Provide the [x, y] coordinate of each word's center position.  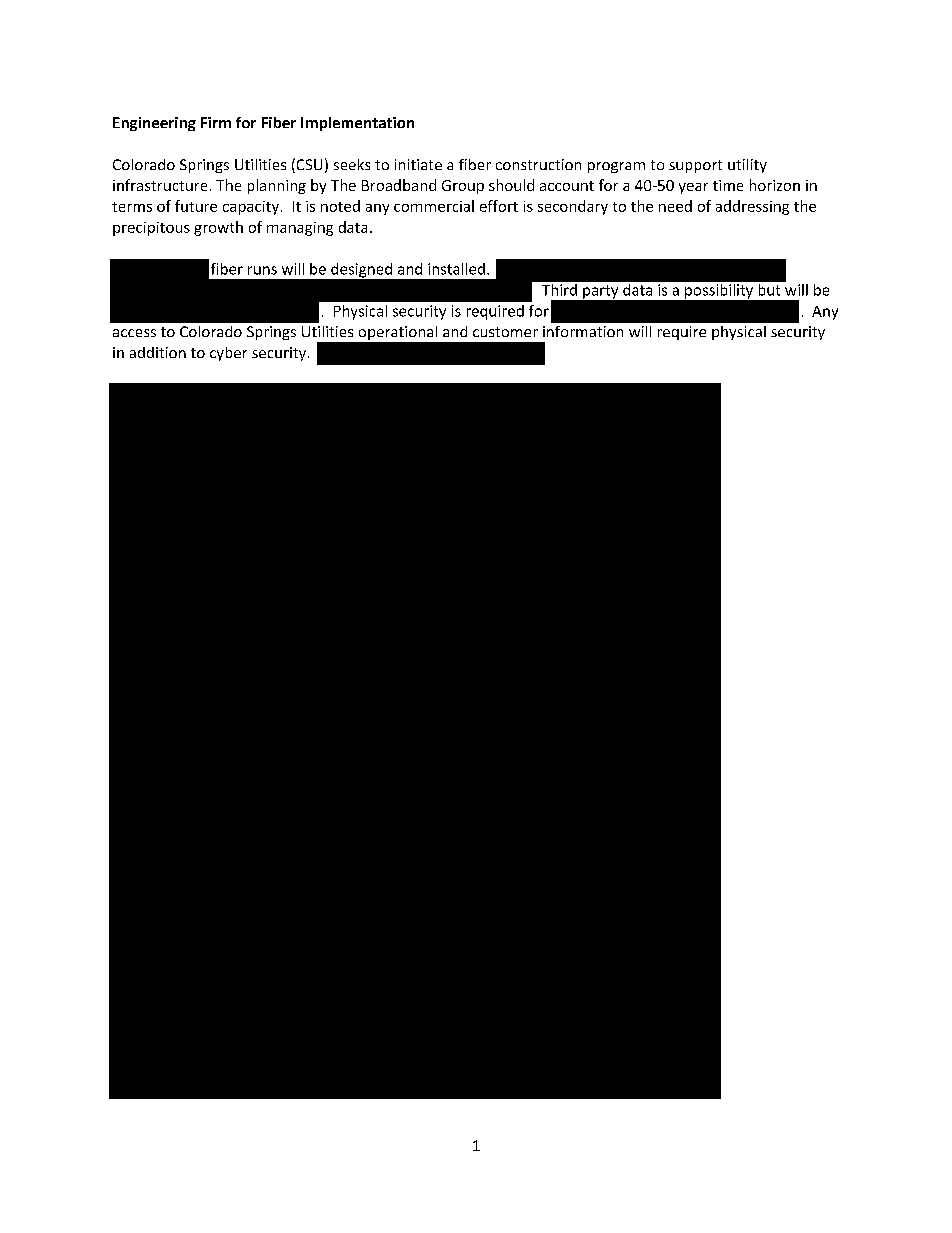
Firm [216, 122]
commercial [434, 206]
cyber [228, 354]
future [196, 206]
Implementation [357, 124]
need [675, 206]
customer [505, 332]
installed [456, 269]
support [695, 166]
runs [262, 270]
